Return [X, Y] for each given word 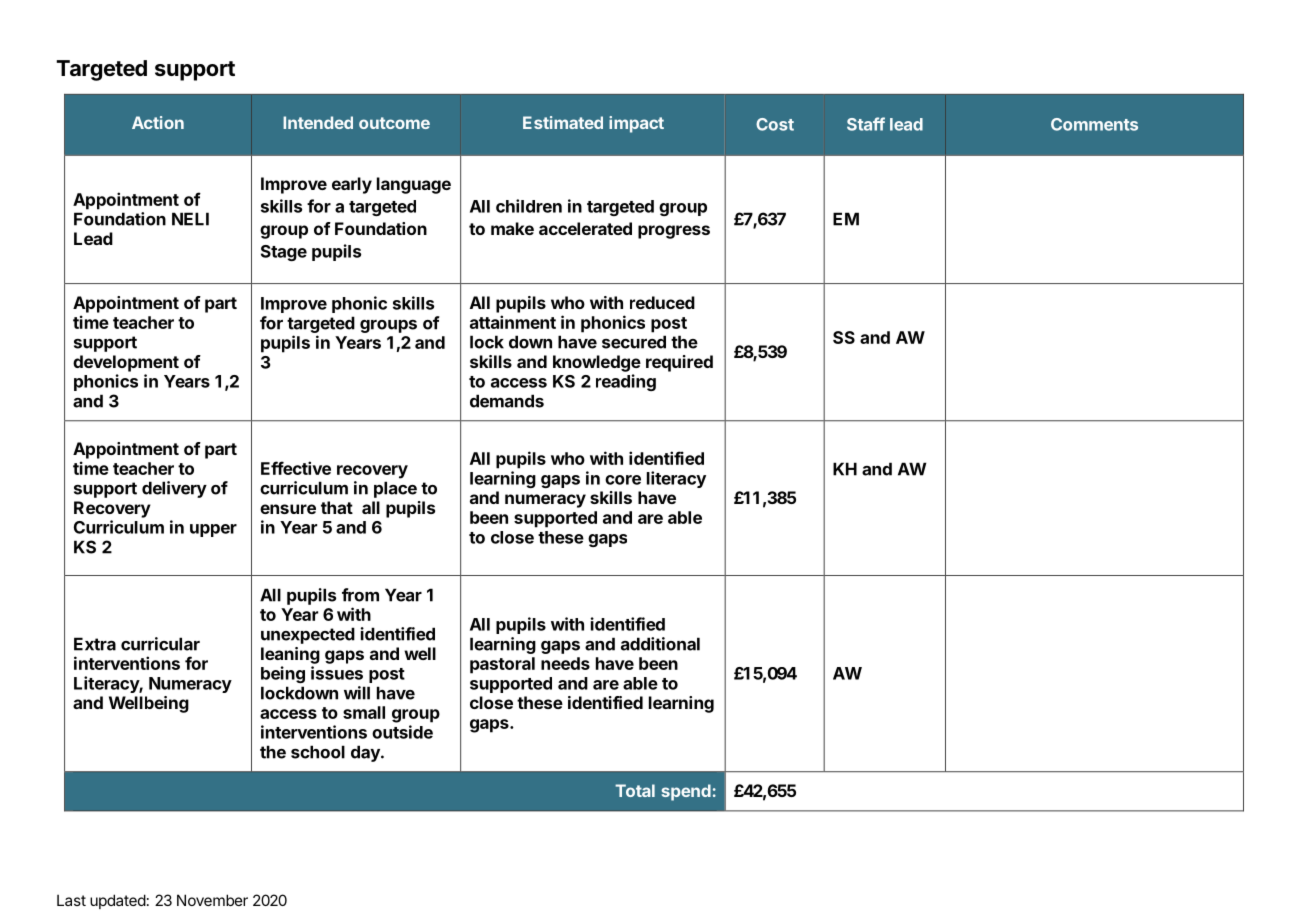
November [212, 900]
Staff [866, 124]
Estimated [563, 122]
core [623, 480]
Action [158, 122]
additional [660, 644]
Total [635, 790]
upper [213, 530]
